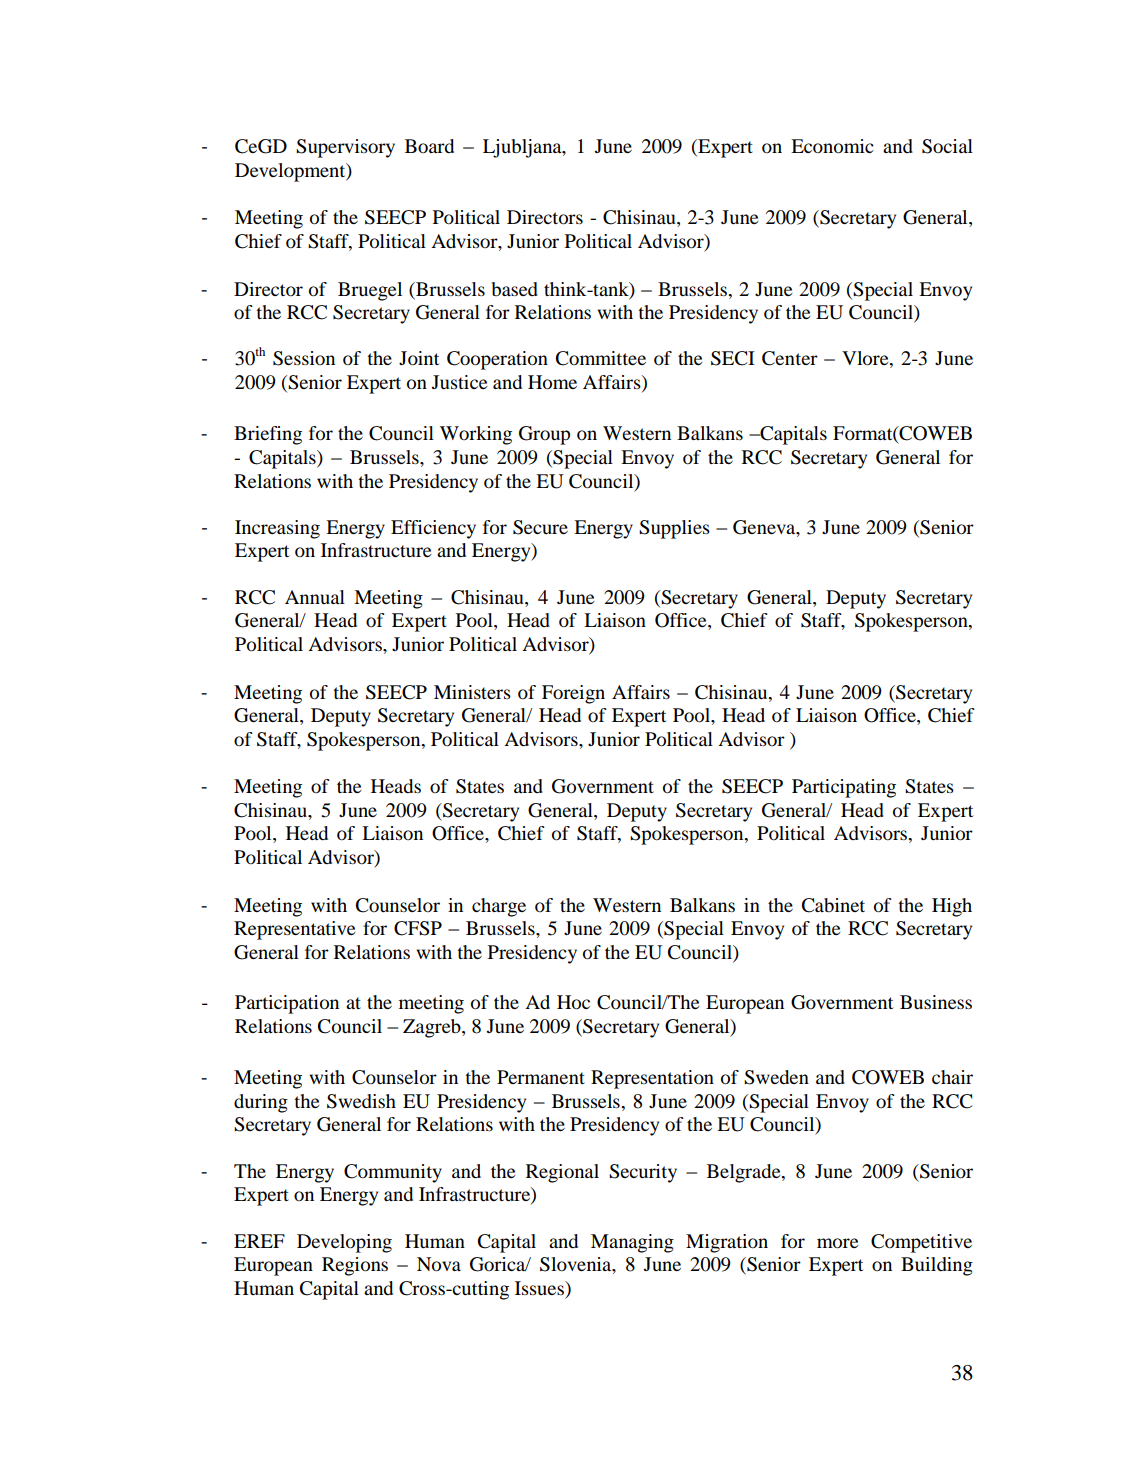 The width and height of the image is (1141, 1477). I want to click on based, so click(515, 289).
